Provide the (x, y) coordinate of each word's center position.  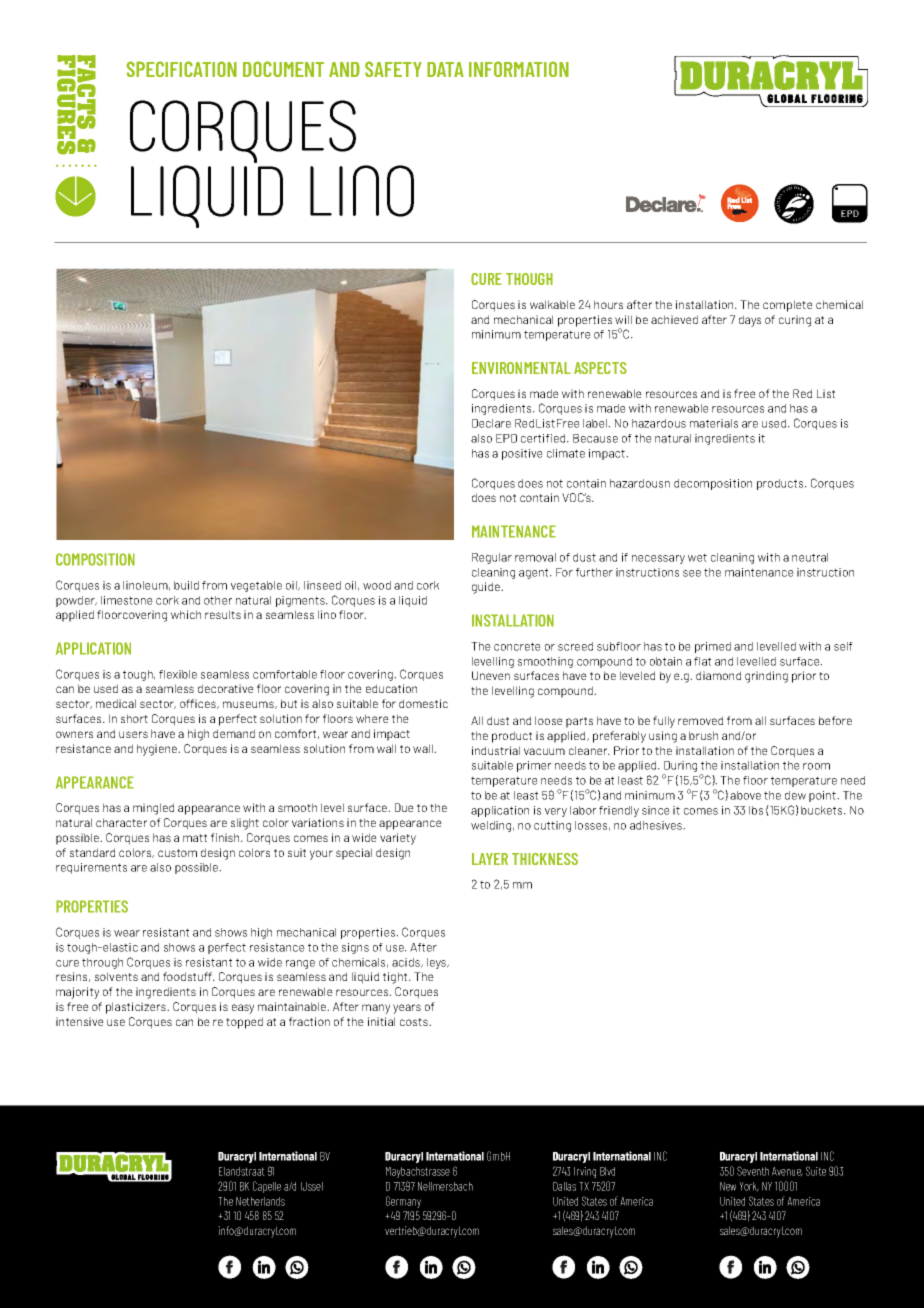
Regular (492, 558)
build (186, 585)
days (750, 321)
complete (788, 306)
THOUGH (529, 279)
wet (697, 557)
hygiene (158, 750)
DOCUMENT (283, 69)
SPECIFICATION (181, 69)
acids (407, 963)
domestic (423, 703)
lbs (756, 810)
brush (703, 735)
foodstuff (189, 976)
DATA (445, 69)
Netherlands (260, 1201)
